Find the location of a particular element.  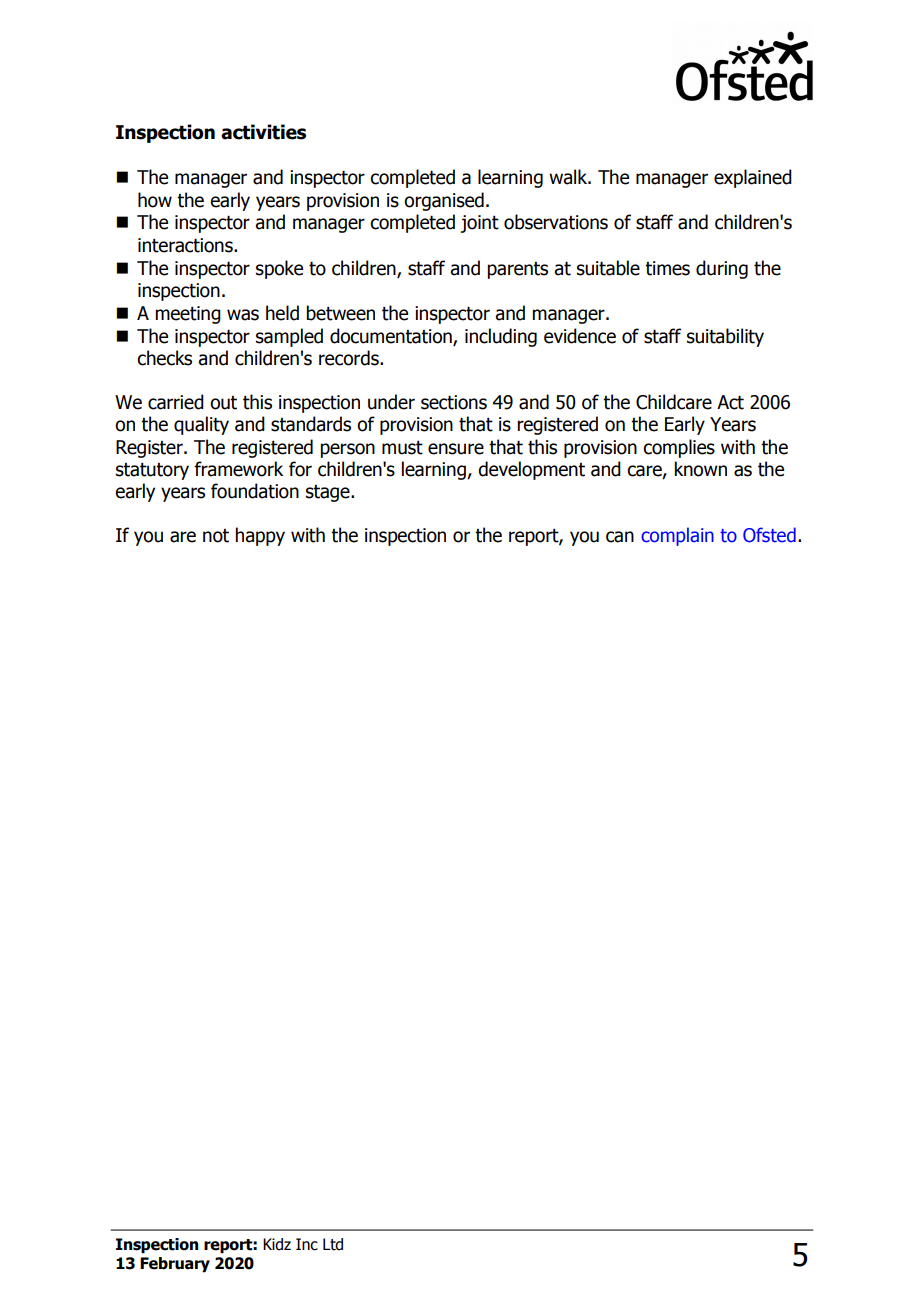

organised is located at coordinates (444, 201).
